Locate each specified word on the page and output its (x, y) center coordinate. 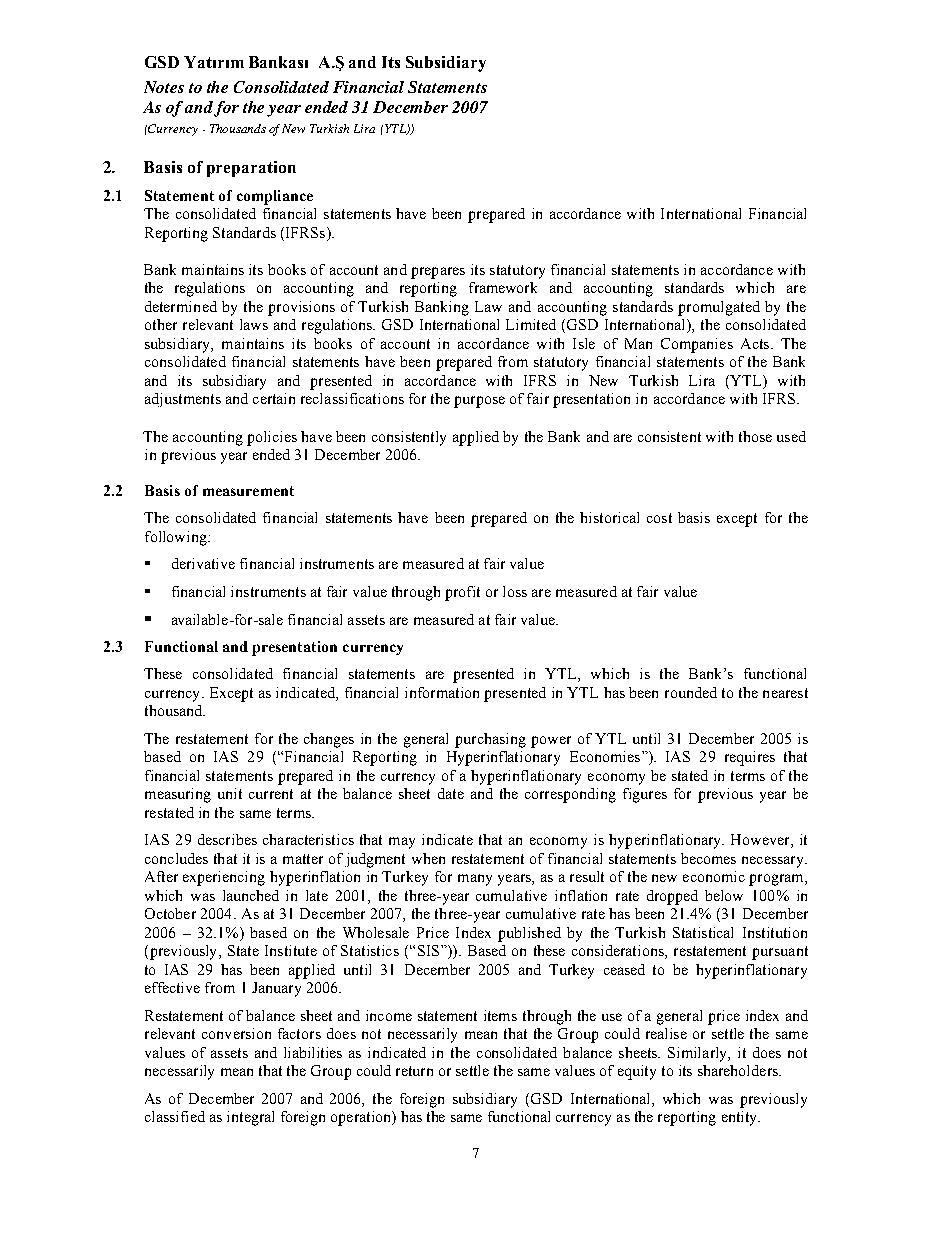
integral (250, 1118)
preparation (251, 169)
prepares (438, 273)
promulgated (719, 308)
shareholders (739, 1070)
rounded (691, 692)
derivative (203, 563)
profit (462, 593)
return (414, 1071)
